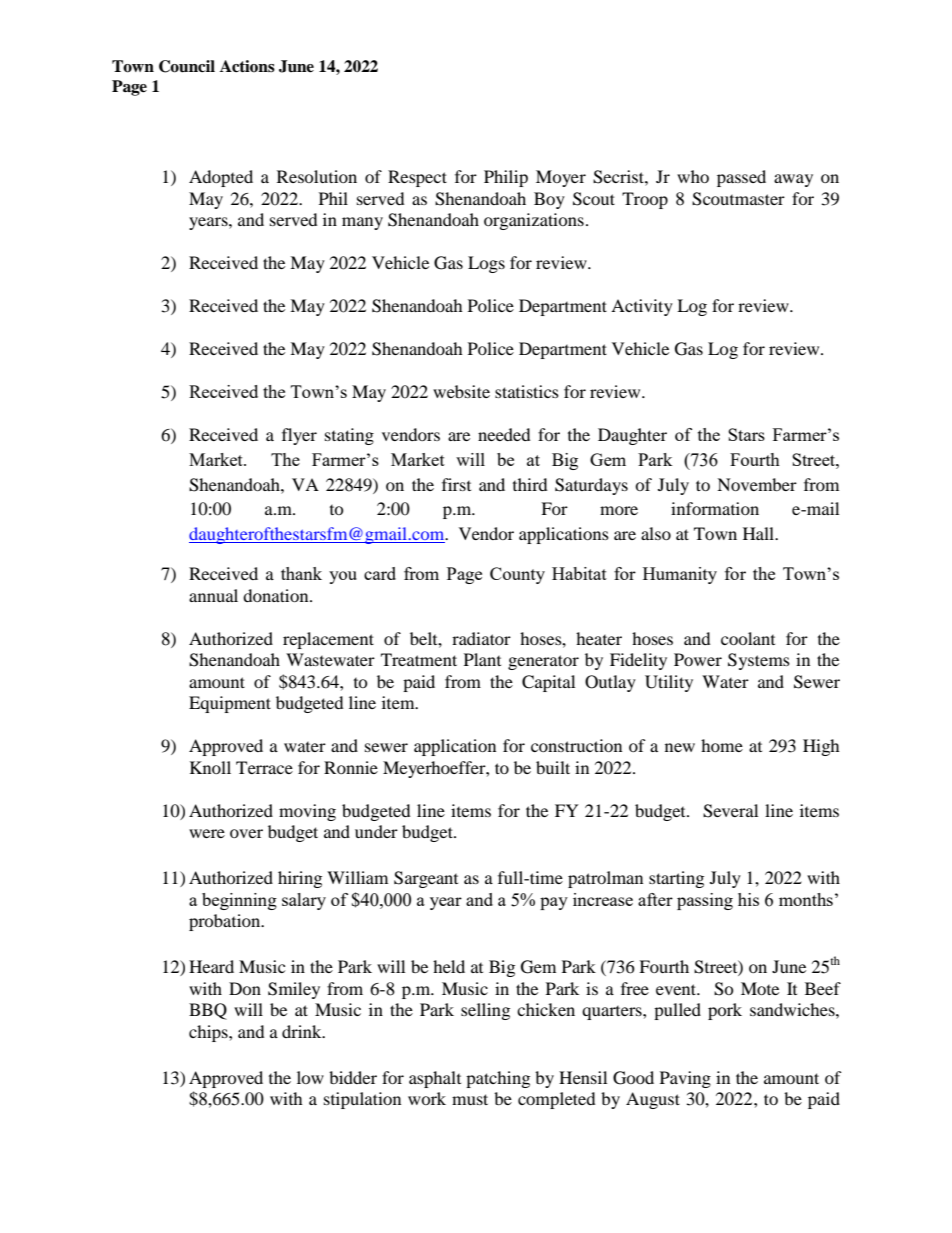  What do you see at coordinates (561, 178) in the image?
I see `Moyer` at bounding box center [561, 178].
